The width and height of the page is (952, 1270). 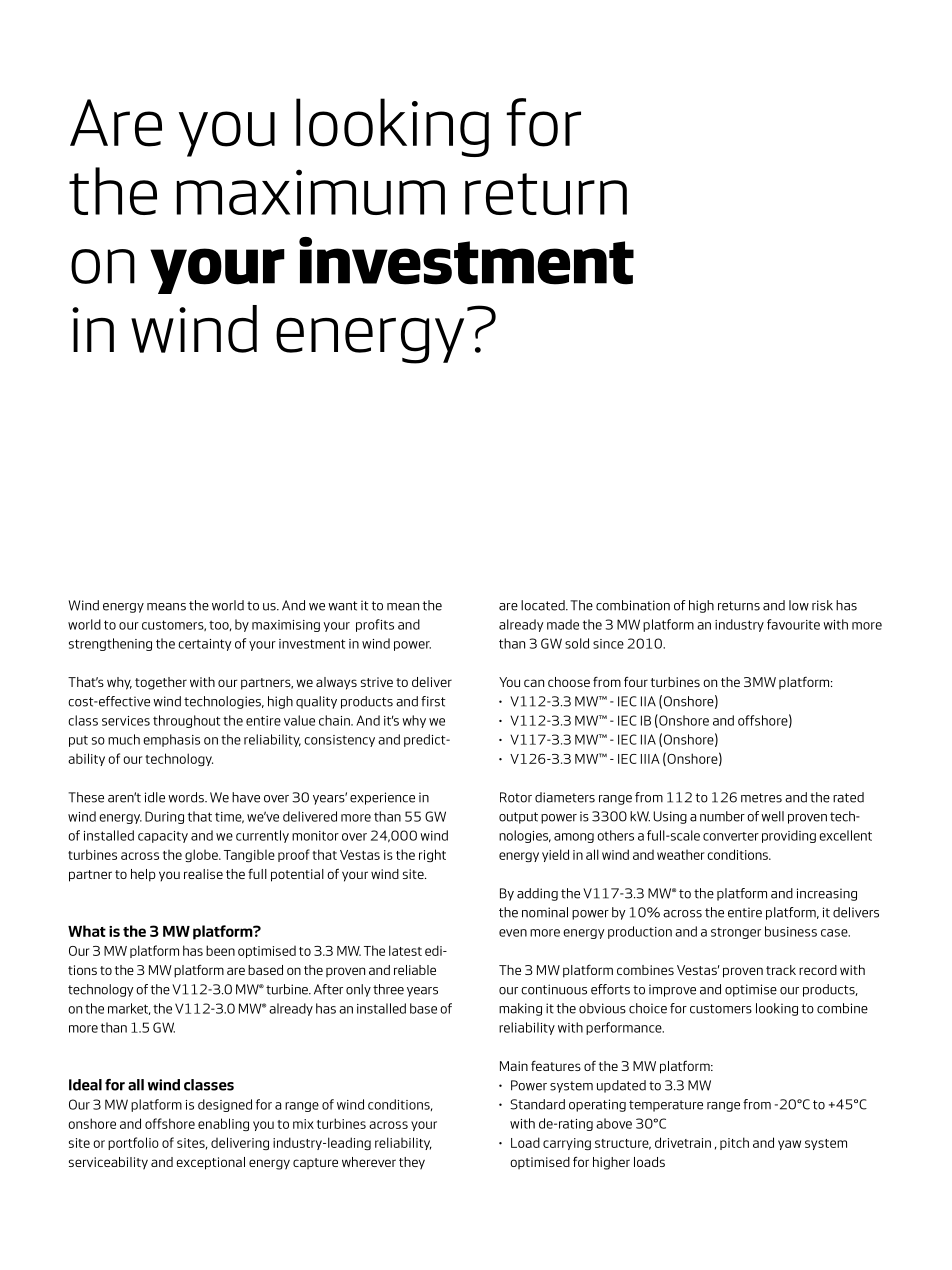 What do you see at coordinates (544, 605) in the page?
I see `located` at bounding box center [544, 605].
